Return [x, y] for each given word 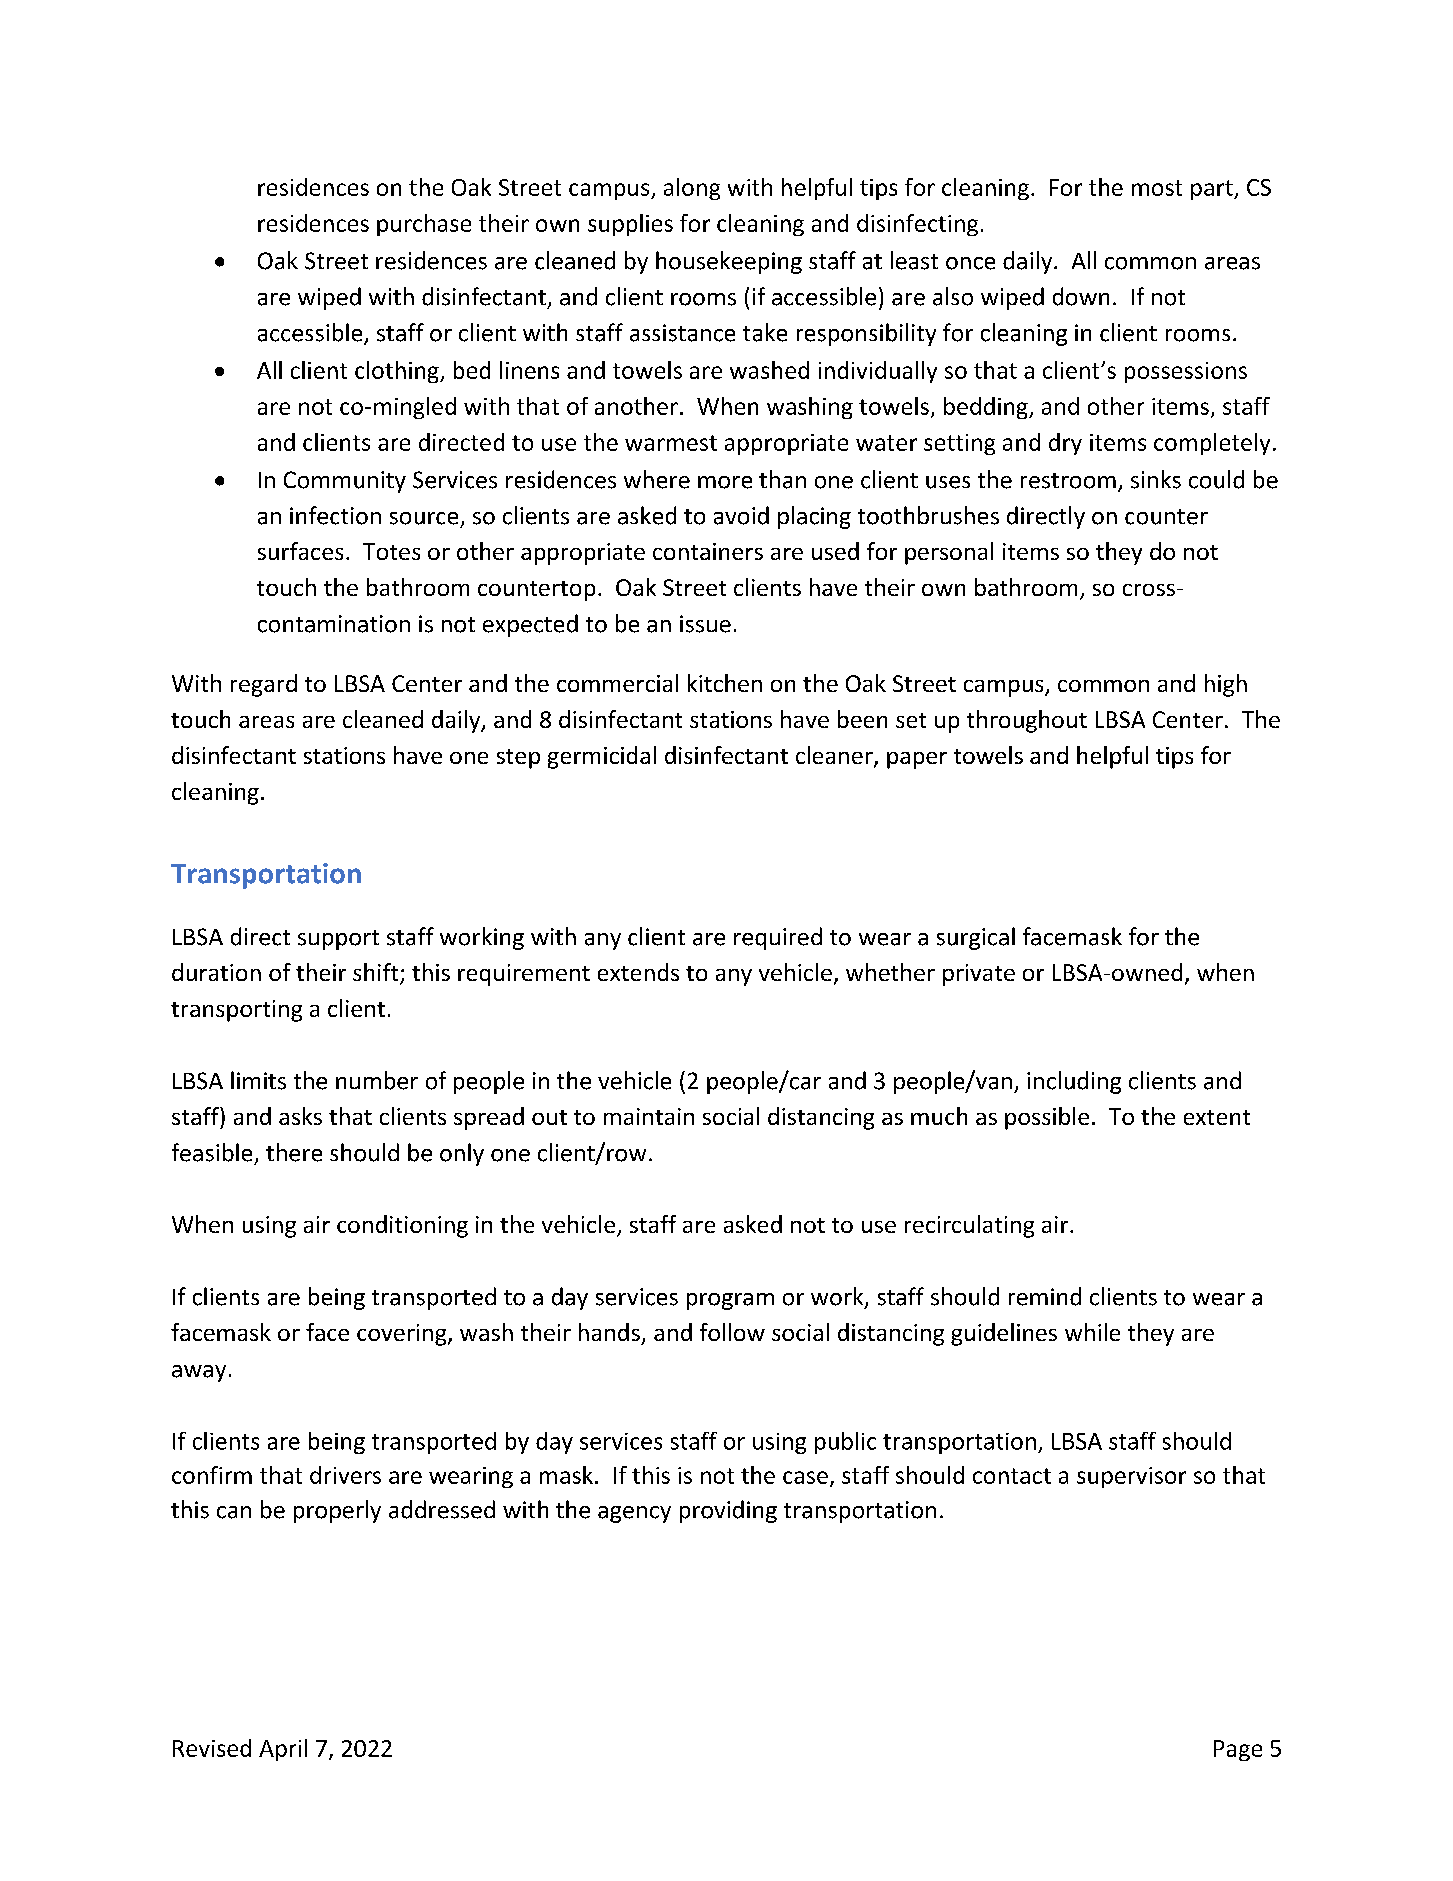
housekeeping [729, 262]
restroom [1068, 481]
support [338, 940]
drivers [345, 1475]
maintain [649, 1116]
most [1157, 188]
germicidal [602, 757]
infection [335, 515]
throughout [1027, 721]
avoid [741, 515]
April [283, 1750]
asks [300, 1116]
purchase [424, 225]
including [1074, 1082]
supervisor [1131, 1477]
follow [732, 1332]
